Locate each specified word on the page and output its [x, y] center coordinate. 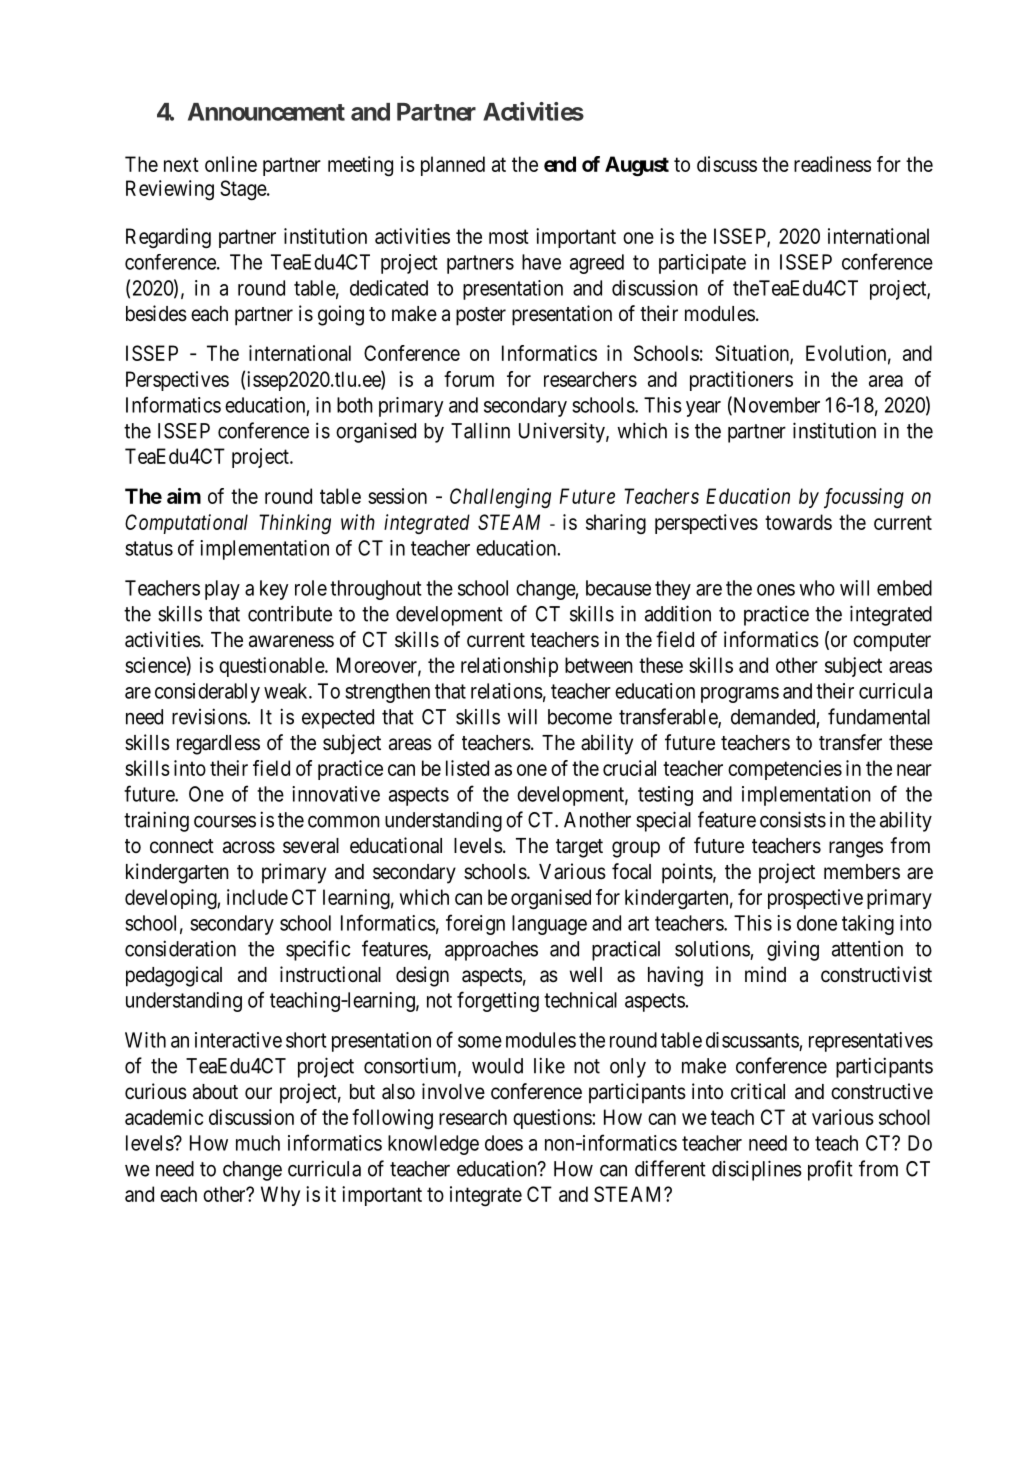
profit [830, 1170]
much [258, 1143]
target [579, 848]
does [504, 1143]
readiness [832, 164]
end [560, 164]
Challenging [500, 498]
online [231, 164]
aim [184, 496]
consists [793, 819]
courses [225, 822]
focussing [864, 498]
